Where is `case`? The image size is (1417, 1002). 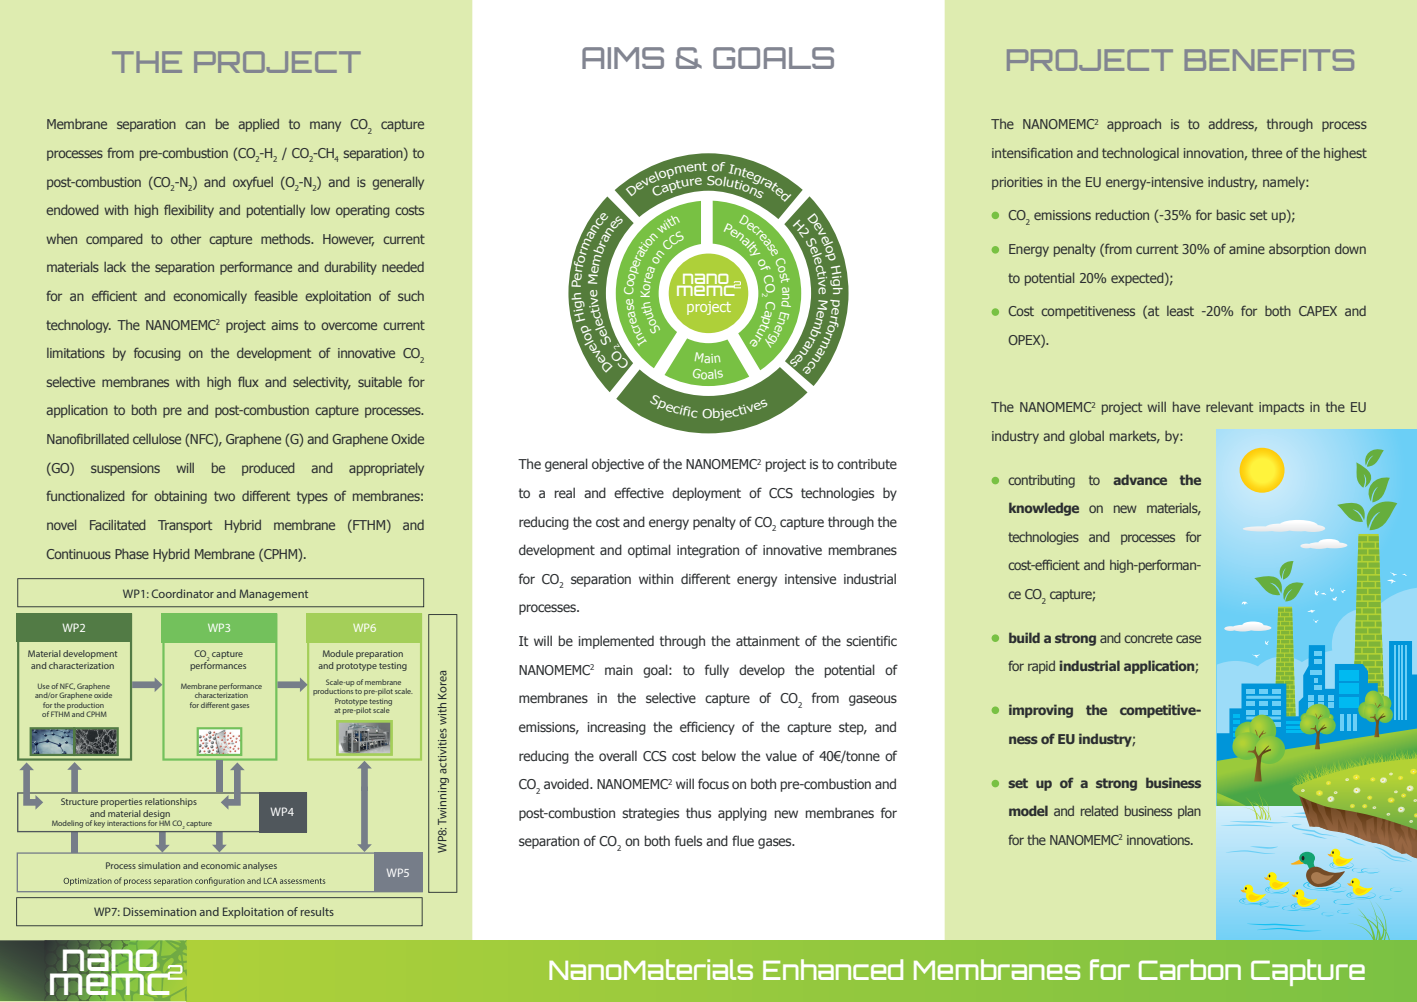
case is located at coordinates (1188, 639).
